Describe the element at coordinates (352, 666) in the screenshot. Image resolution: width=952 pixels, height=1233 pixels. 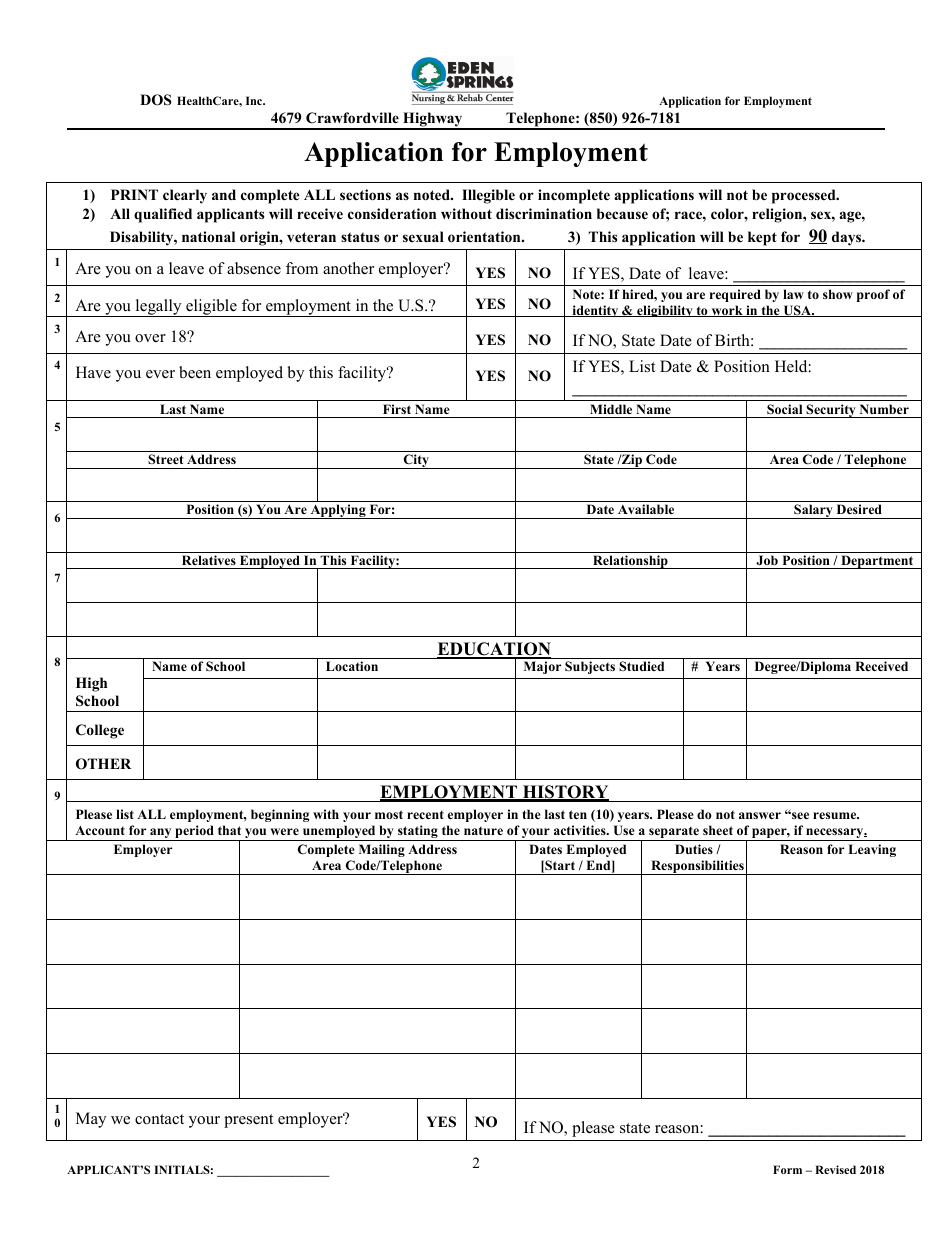
I see `Location` at that location.
